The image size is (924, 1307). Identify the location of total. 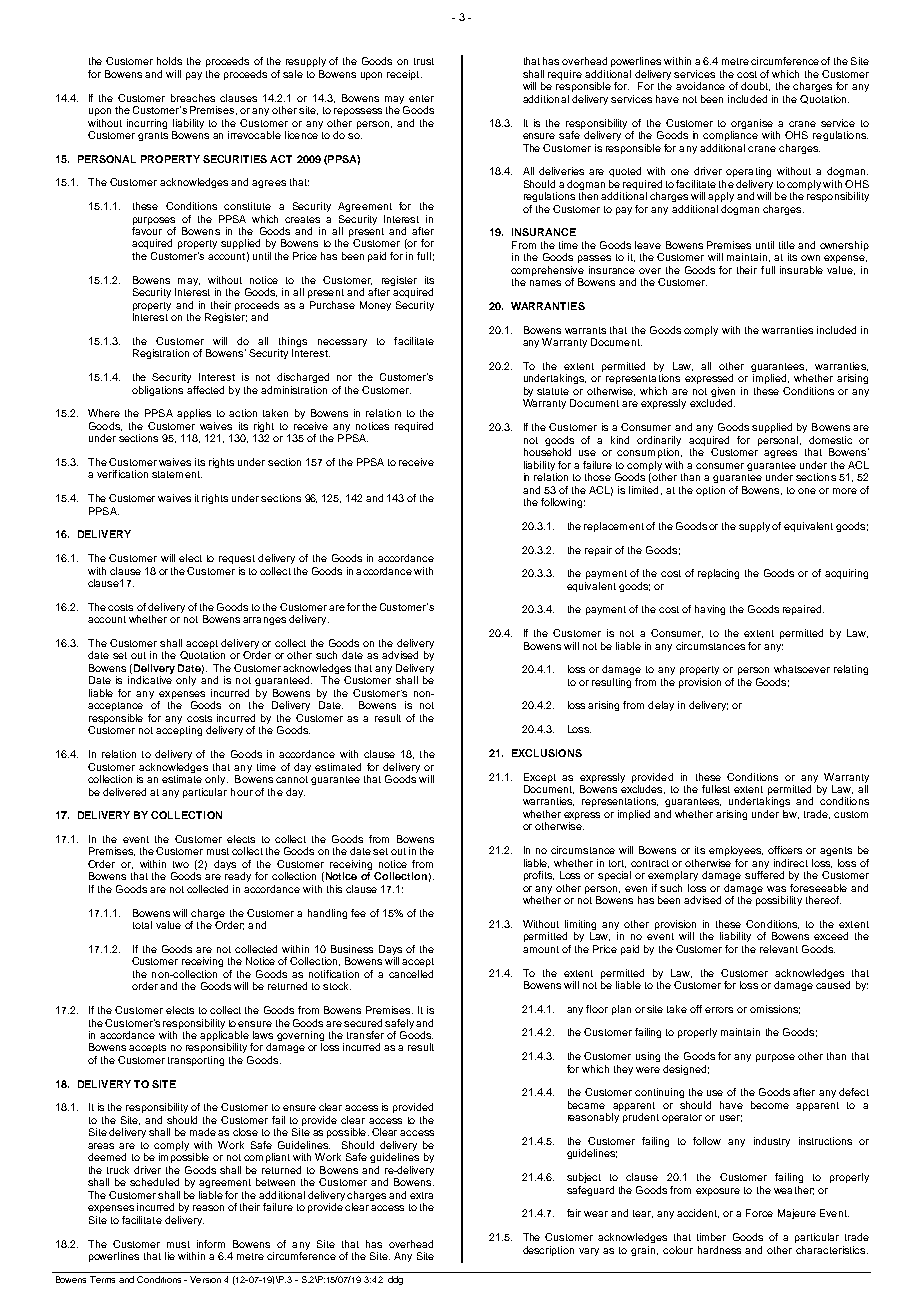
(142, 925).
